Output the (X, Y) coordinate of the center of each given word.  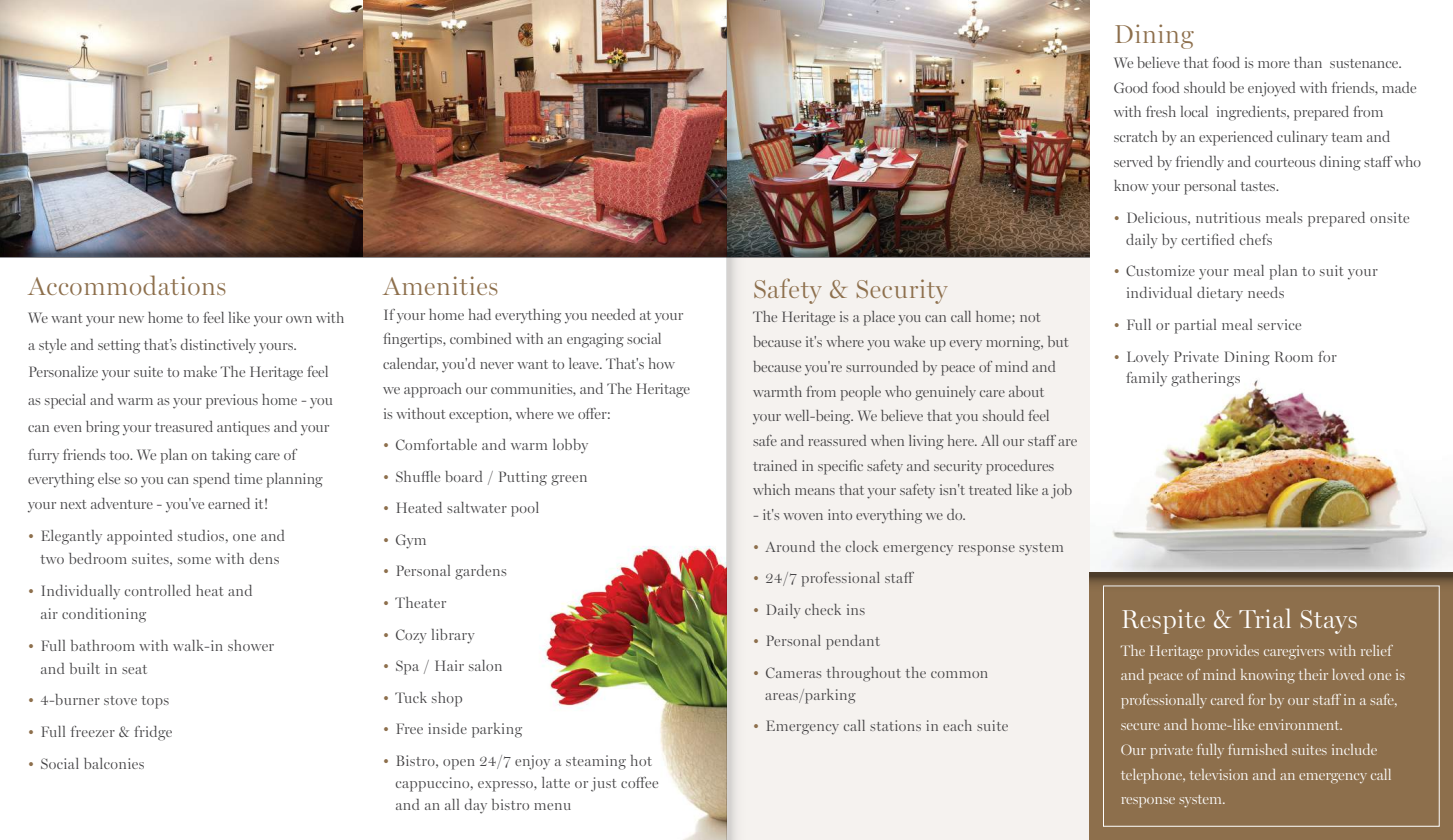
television (1219, 774)
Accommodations (127, 285)
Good (1131, 87)
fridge (153, 733)
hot (641, 760)
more (1274, 64)
